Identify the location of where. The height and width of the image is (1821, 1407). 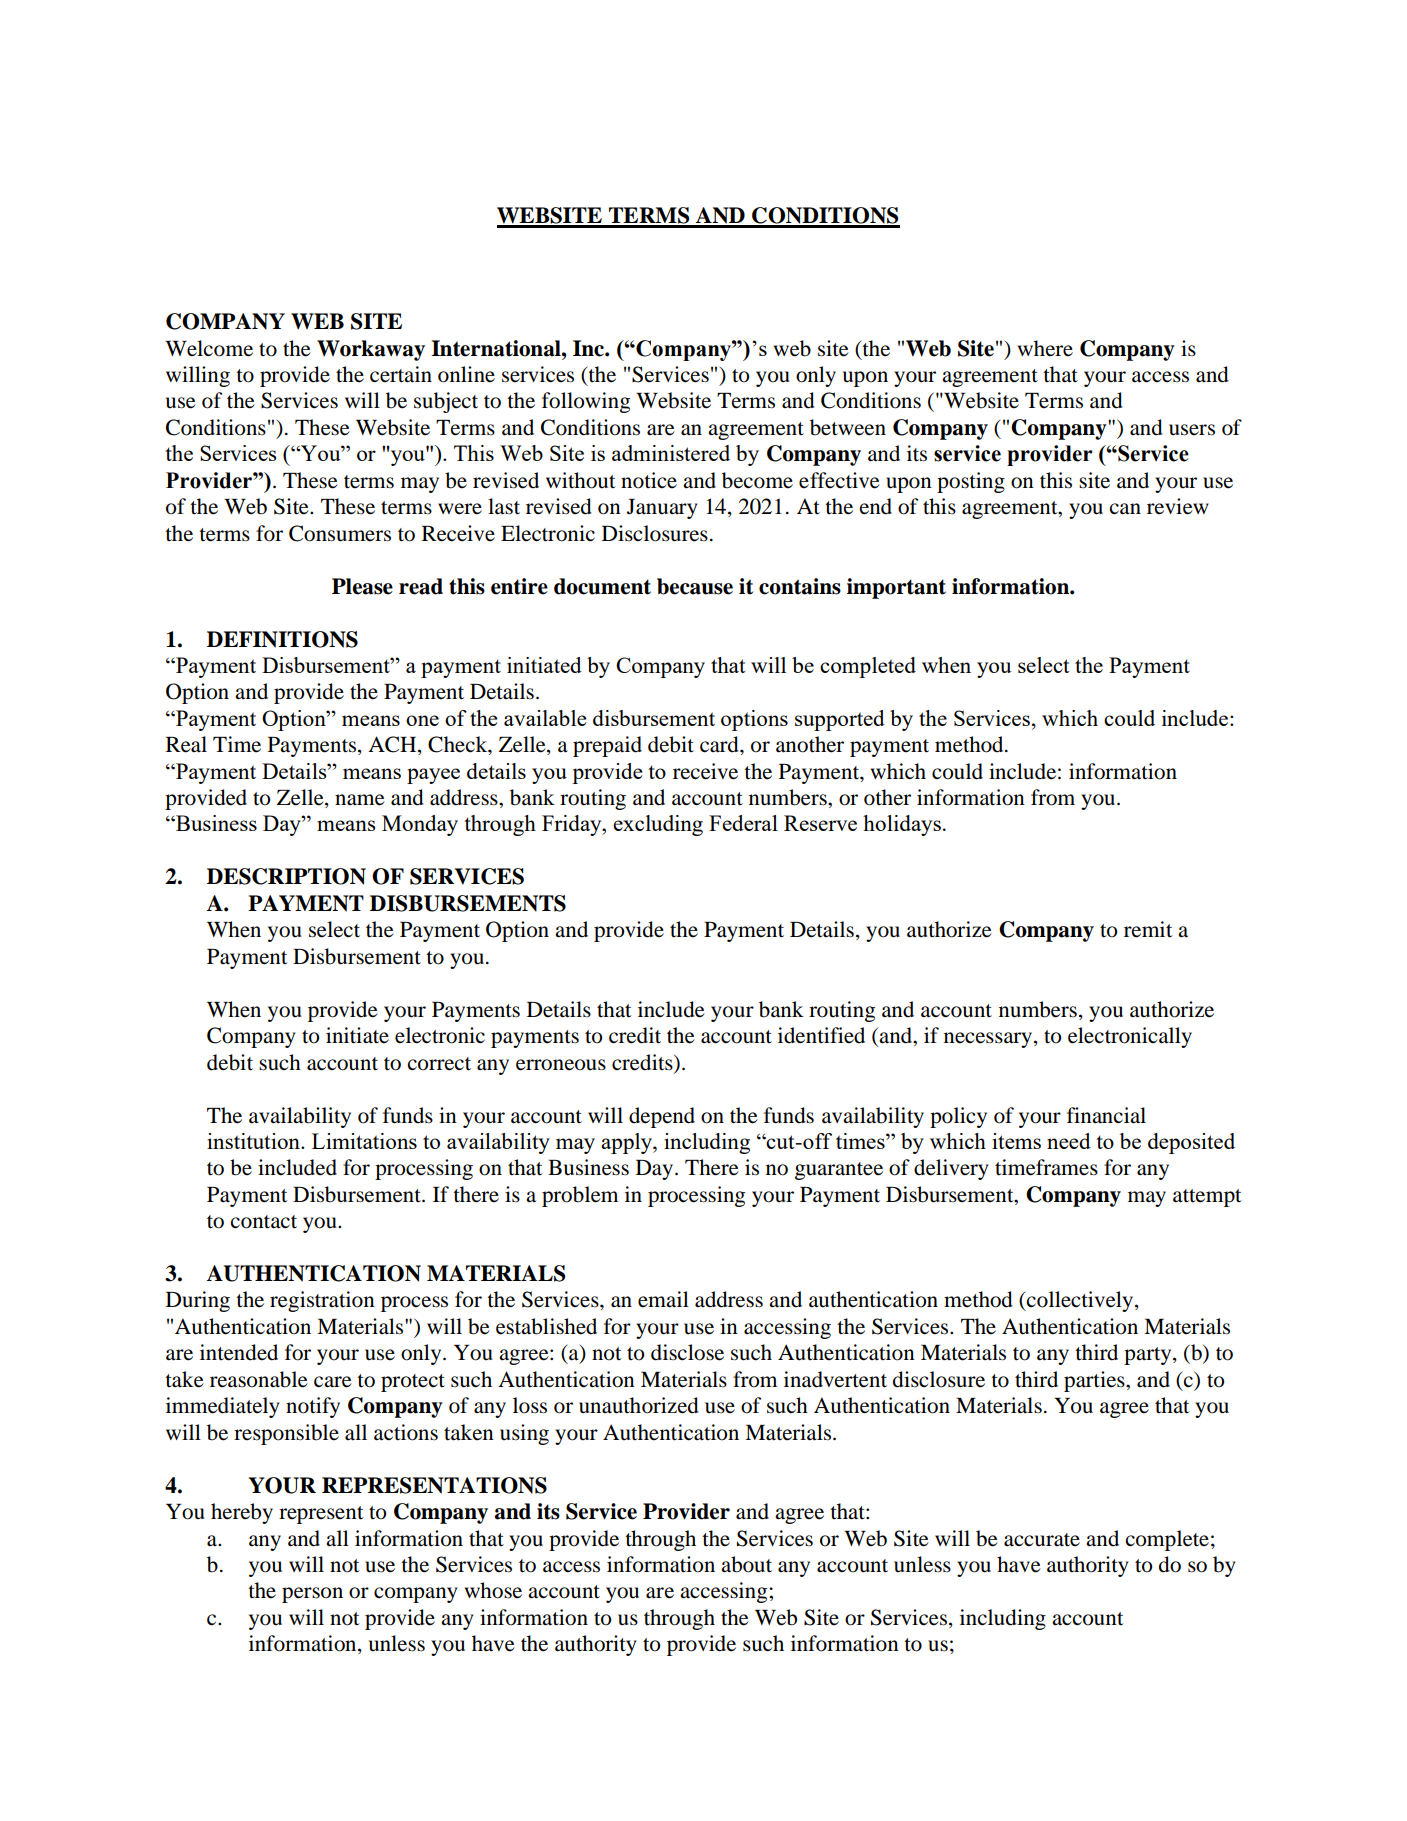
(1045, 348).
